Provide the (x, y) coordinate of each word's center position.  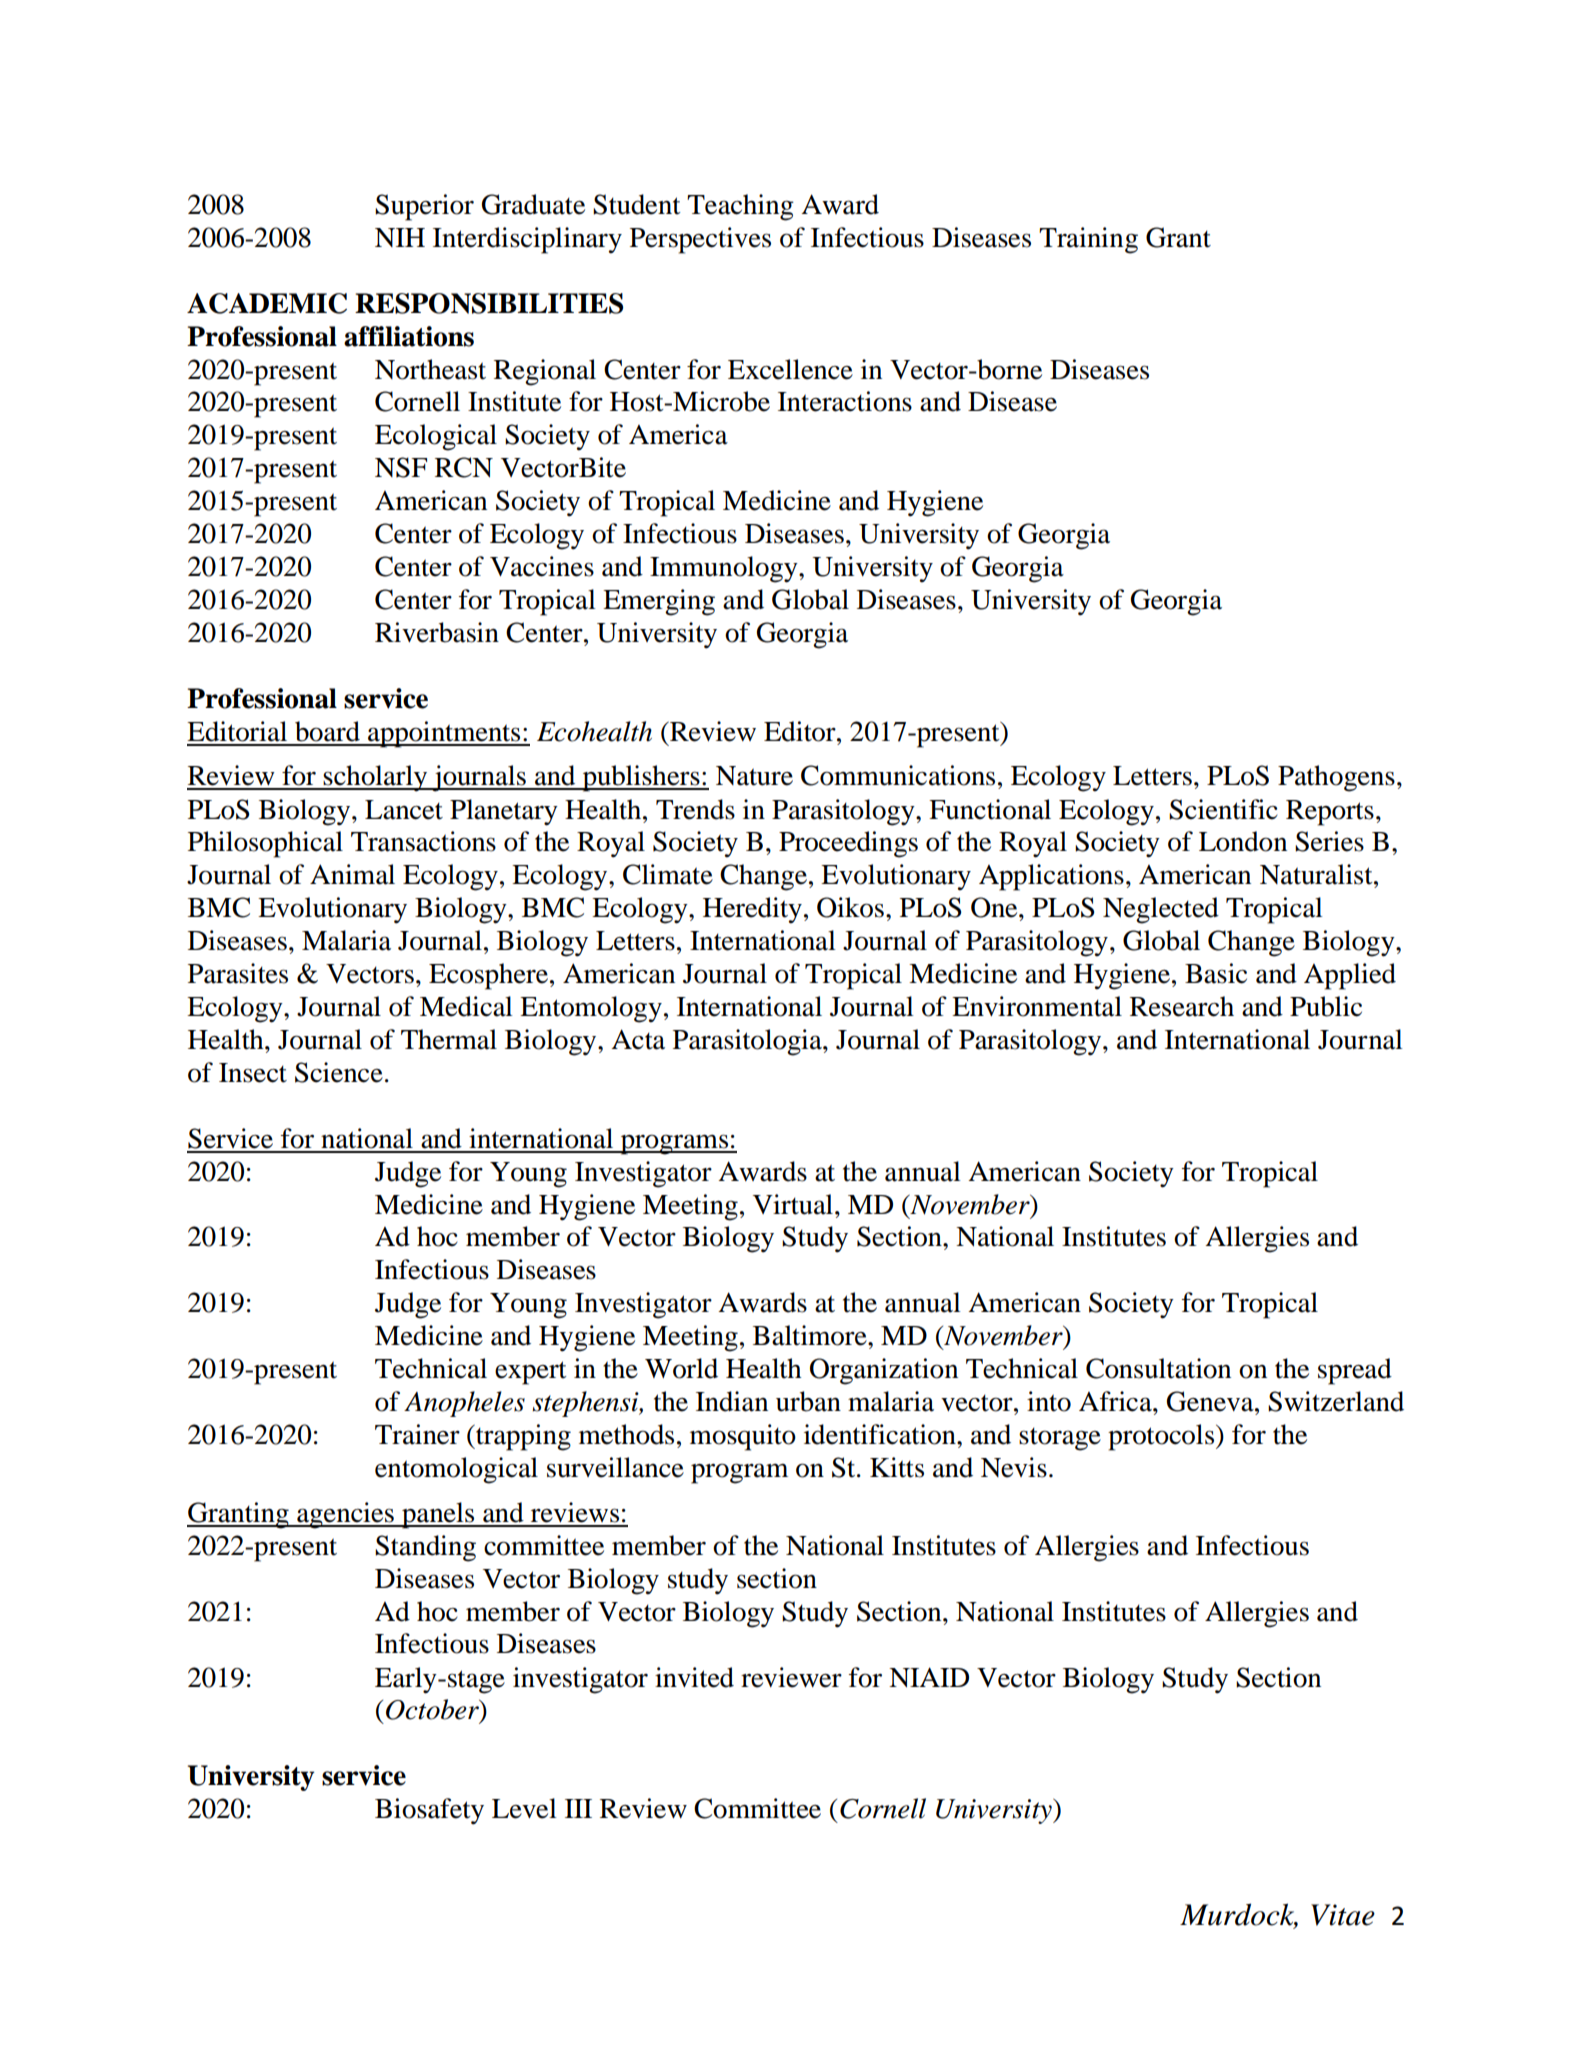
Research (1182, 1006)
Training (1088, 240)
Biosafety (429, 1811)
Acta (638, 1039)
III (578, 1808)
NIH (400, 237)
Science (339, 1072)
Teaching (740, 207)
